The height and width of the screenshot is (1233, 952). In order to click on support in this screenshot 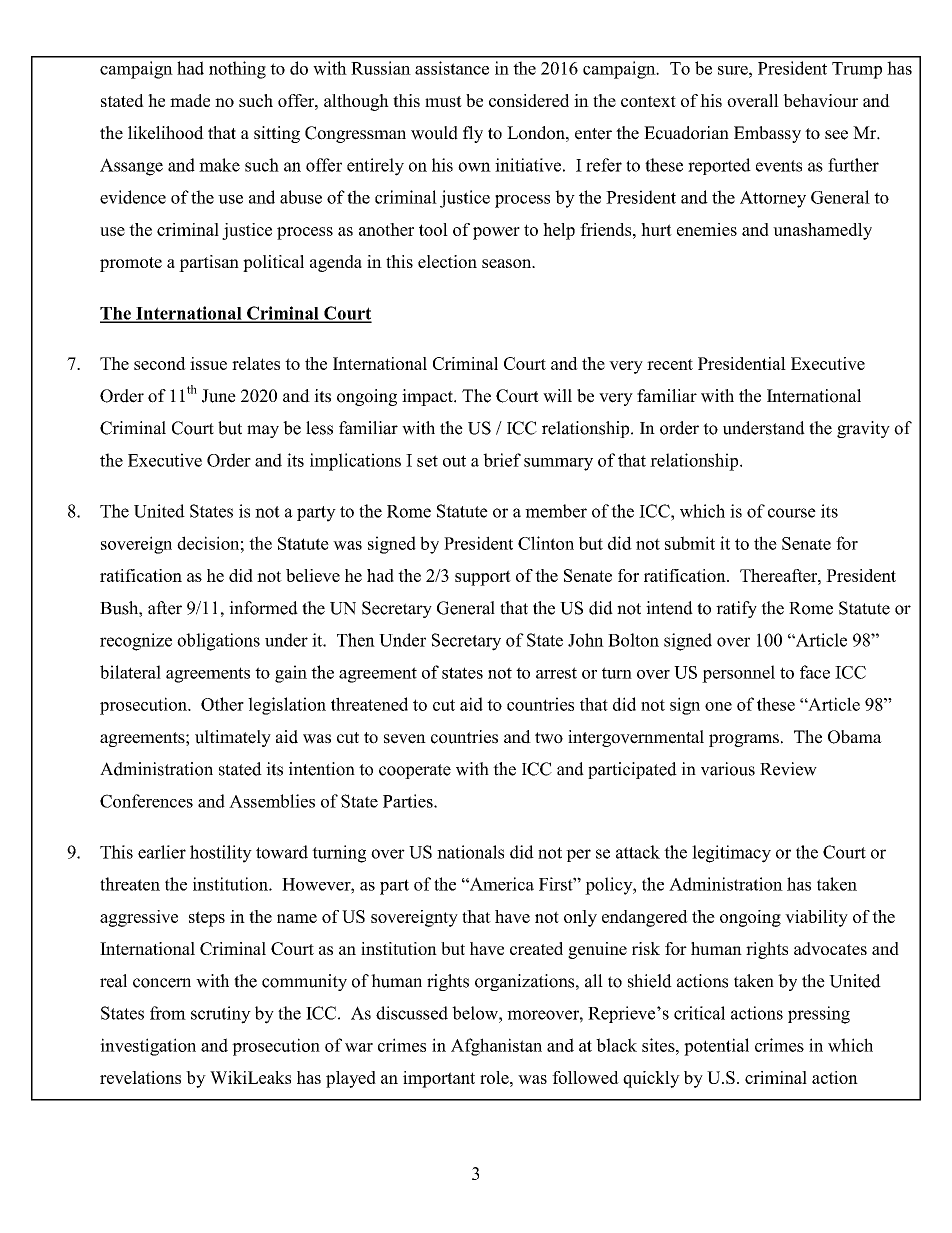, I will do `click(483, 578)`.
